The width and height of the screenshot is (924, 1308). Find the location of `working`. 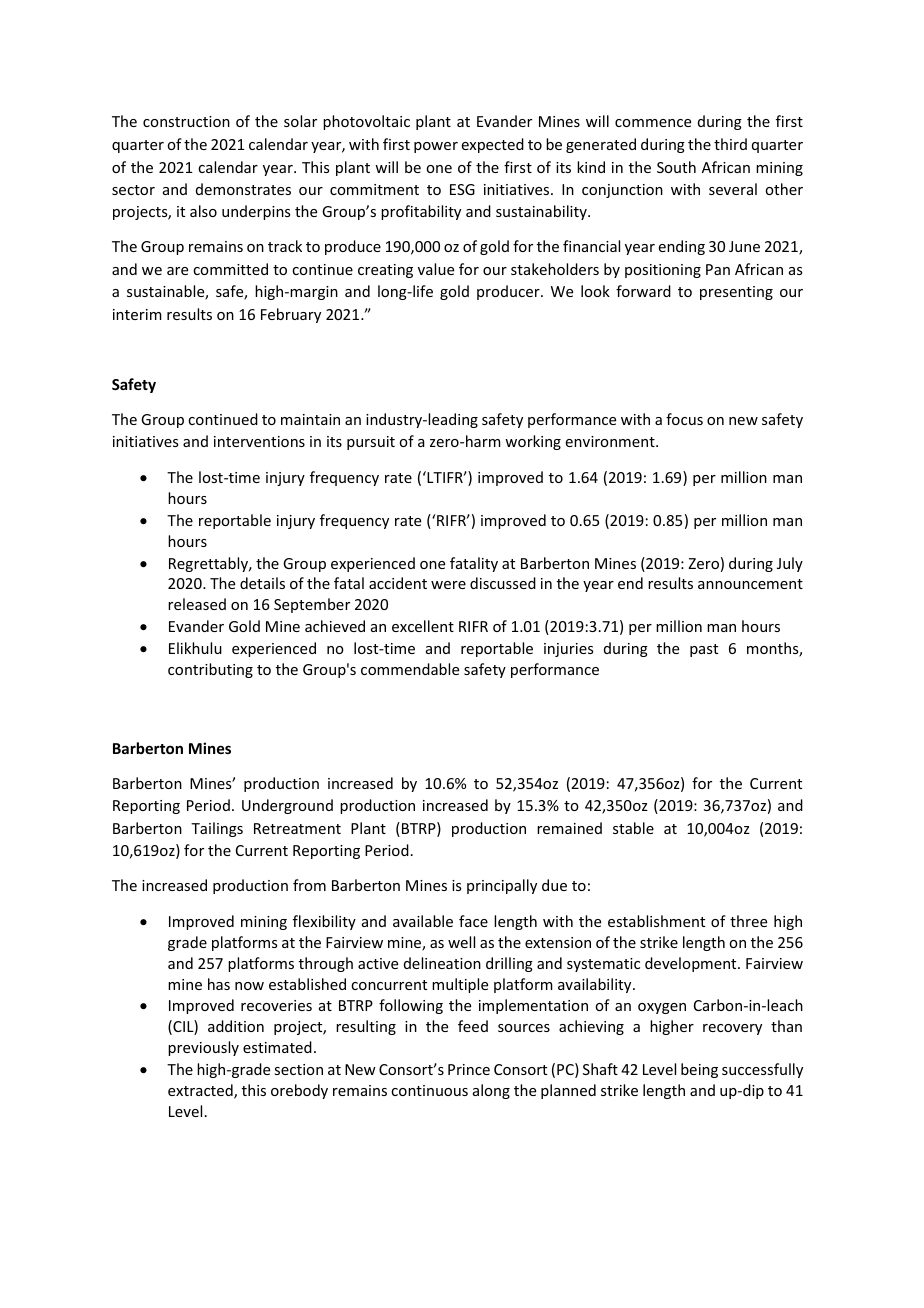

working is located at coordinates (533, 442).
